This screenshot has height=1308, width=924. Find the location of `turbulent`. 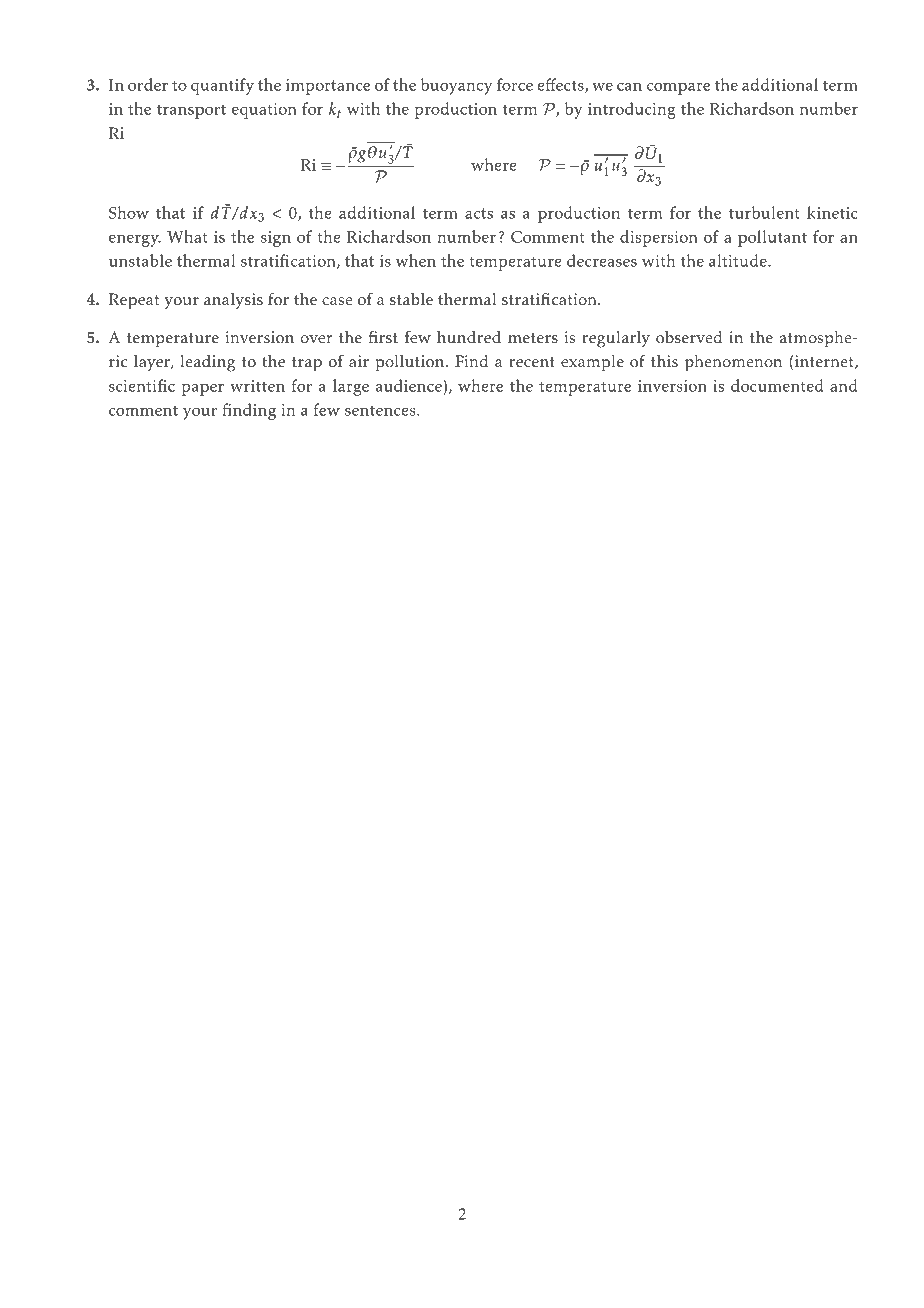

turbulent is located at coordinates (764, 212).
